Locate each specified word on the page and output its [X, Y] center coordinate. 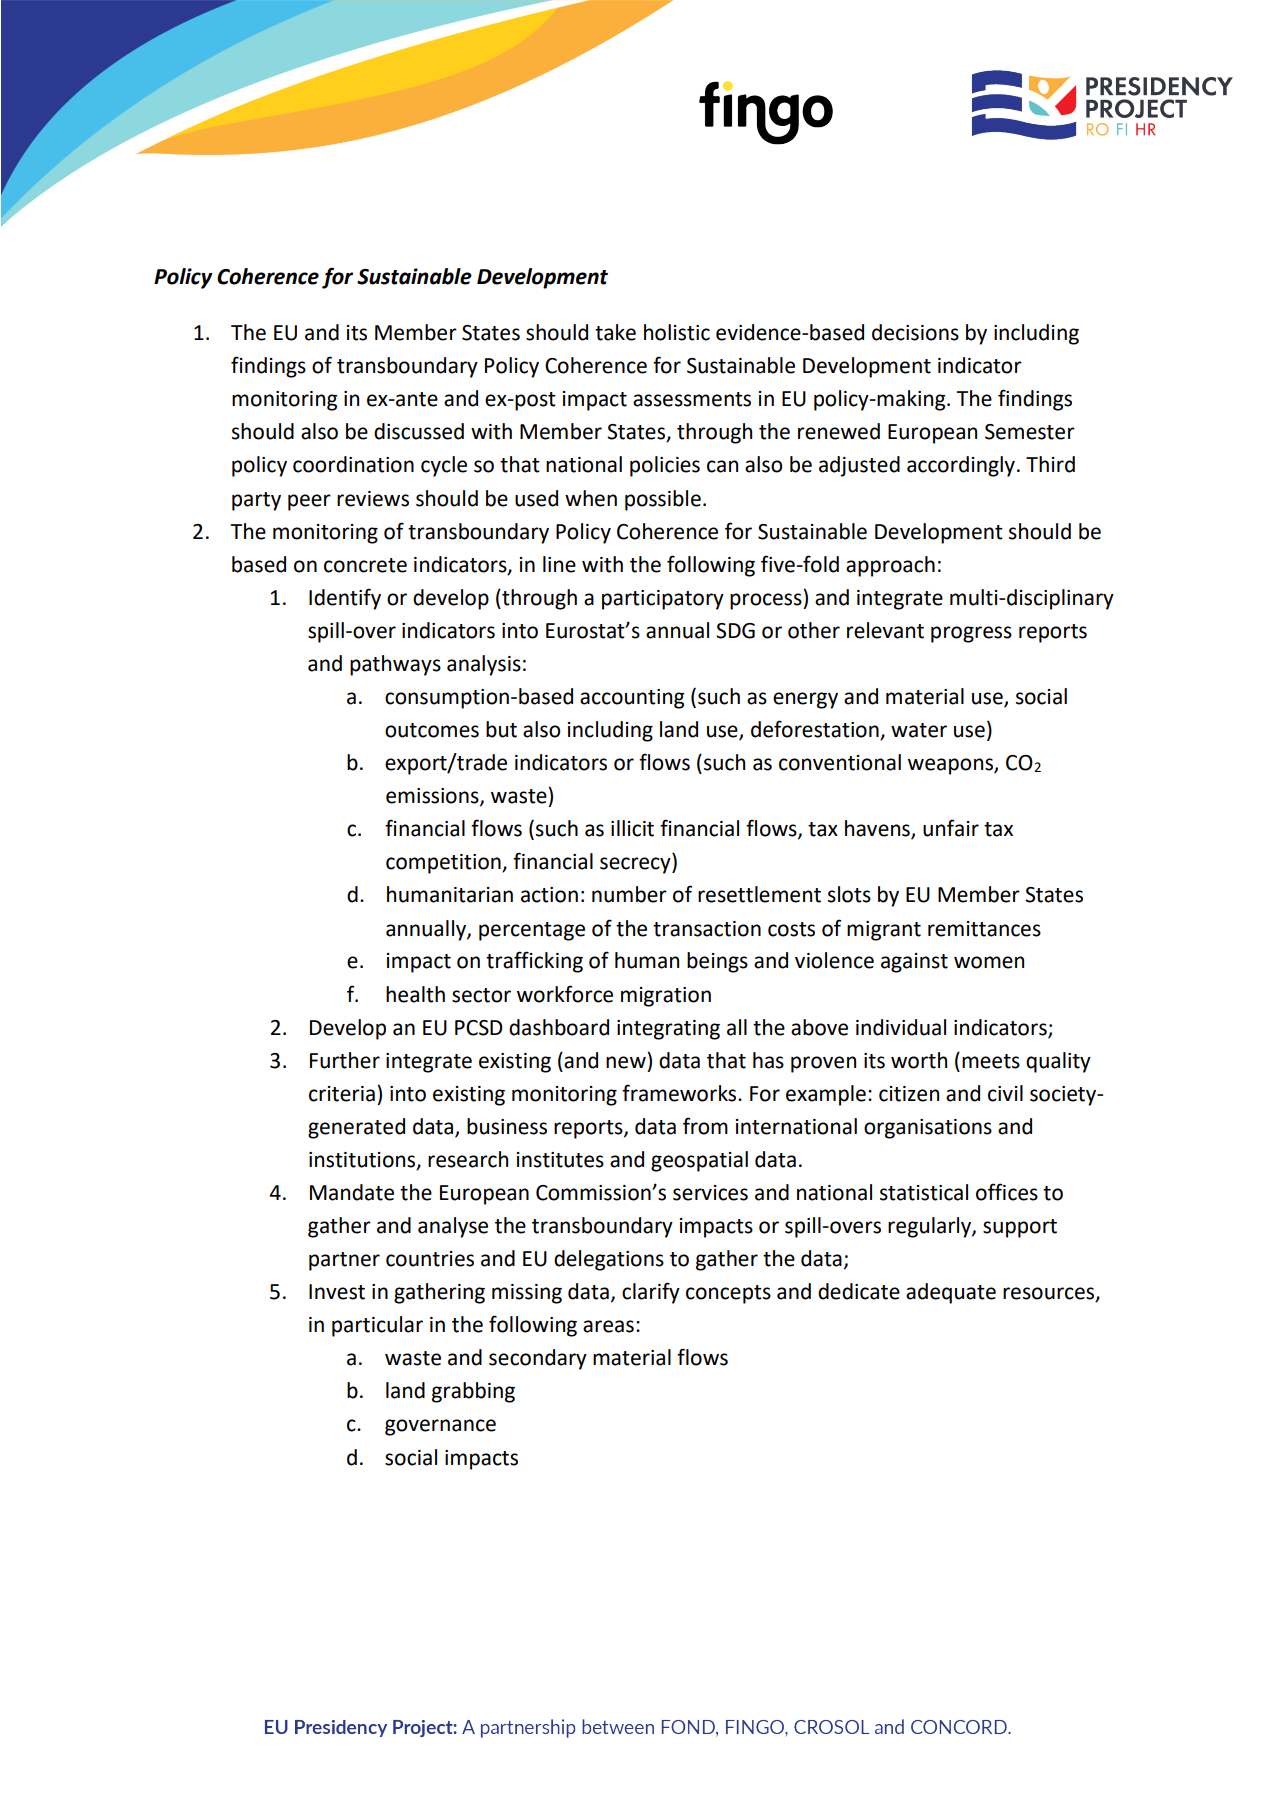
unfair [951, 828]
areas [608, 1326]
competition [444, 864]
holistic [677, 332]
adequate [951, 1293]
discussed [419, 431]
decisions [915, 332]
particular [377, 1326]
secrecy [636, 865]
